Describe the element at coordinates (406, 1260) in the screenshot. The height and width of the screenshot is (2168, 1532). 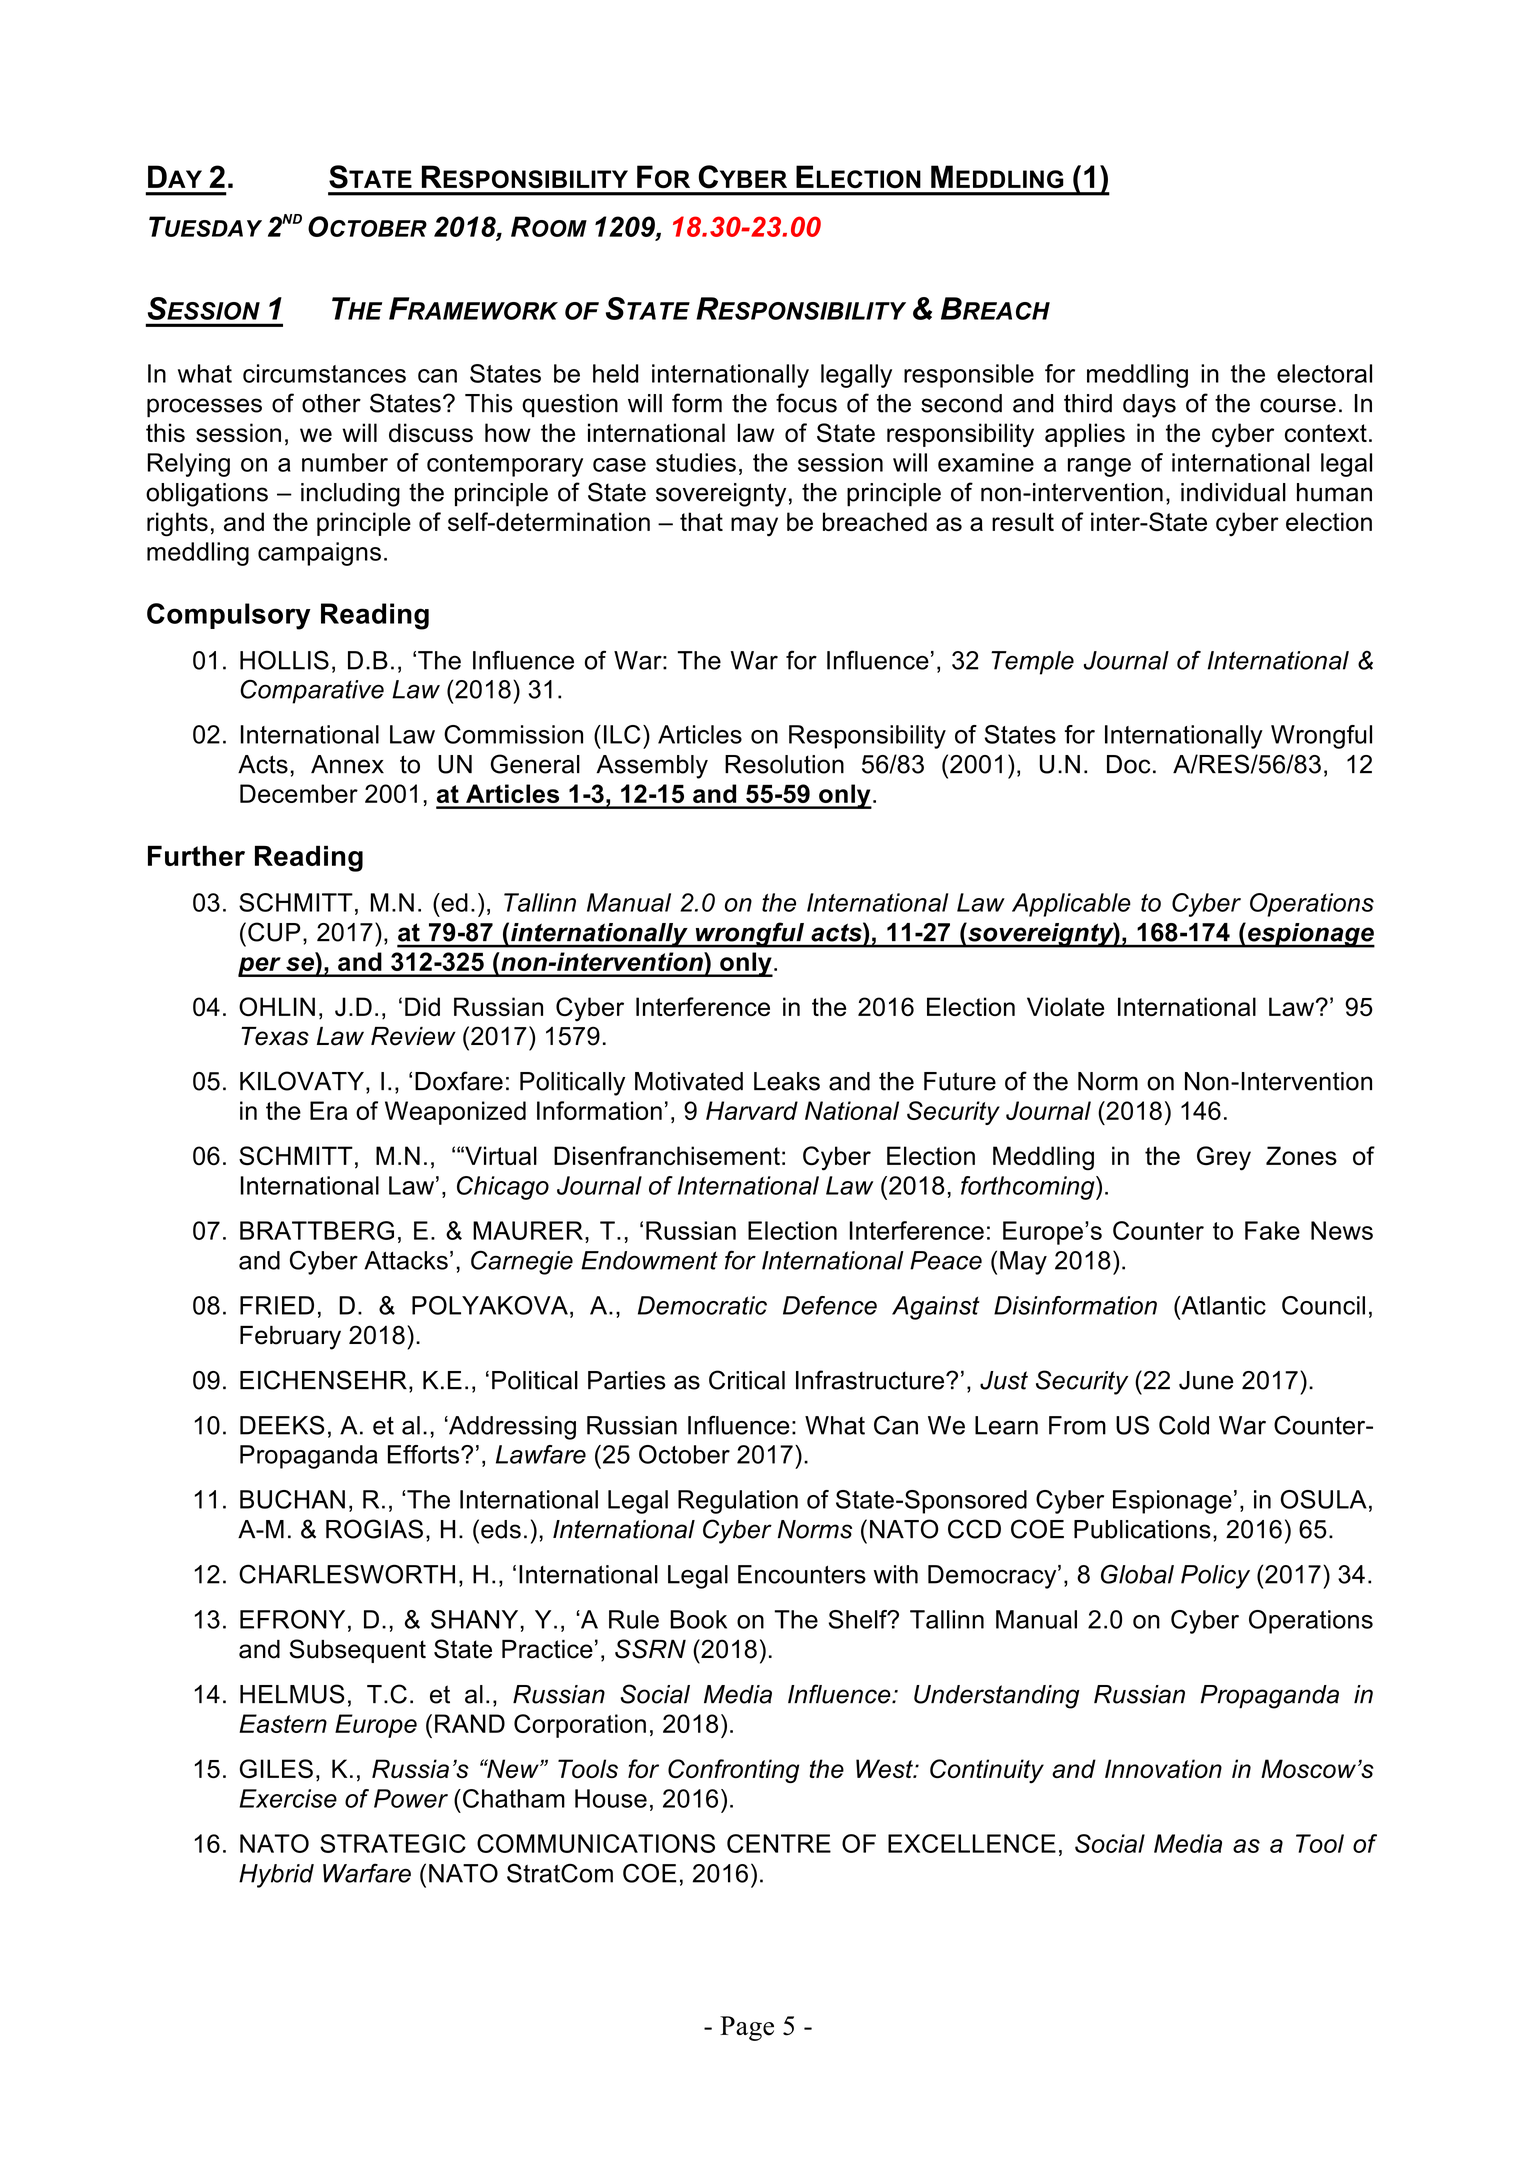
I see `Attacks` at that location.
